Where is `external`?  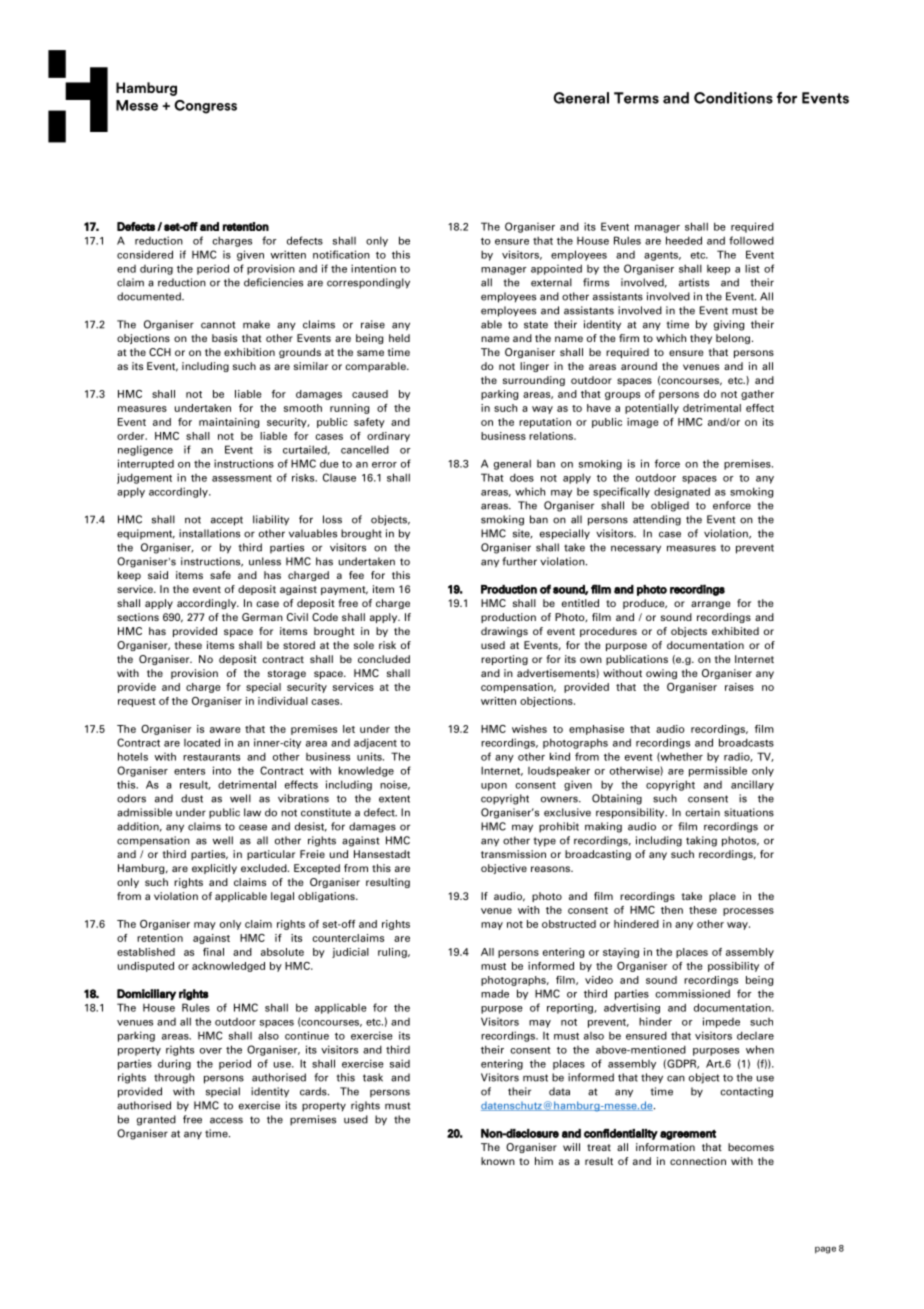 external is located at coordinates (551, 282).
